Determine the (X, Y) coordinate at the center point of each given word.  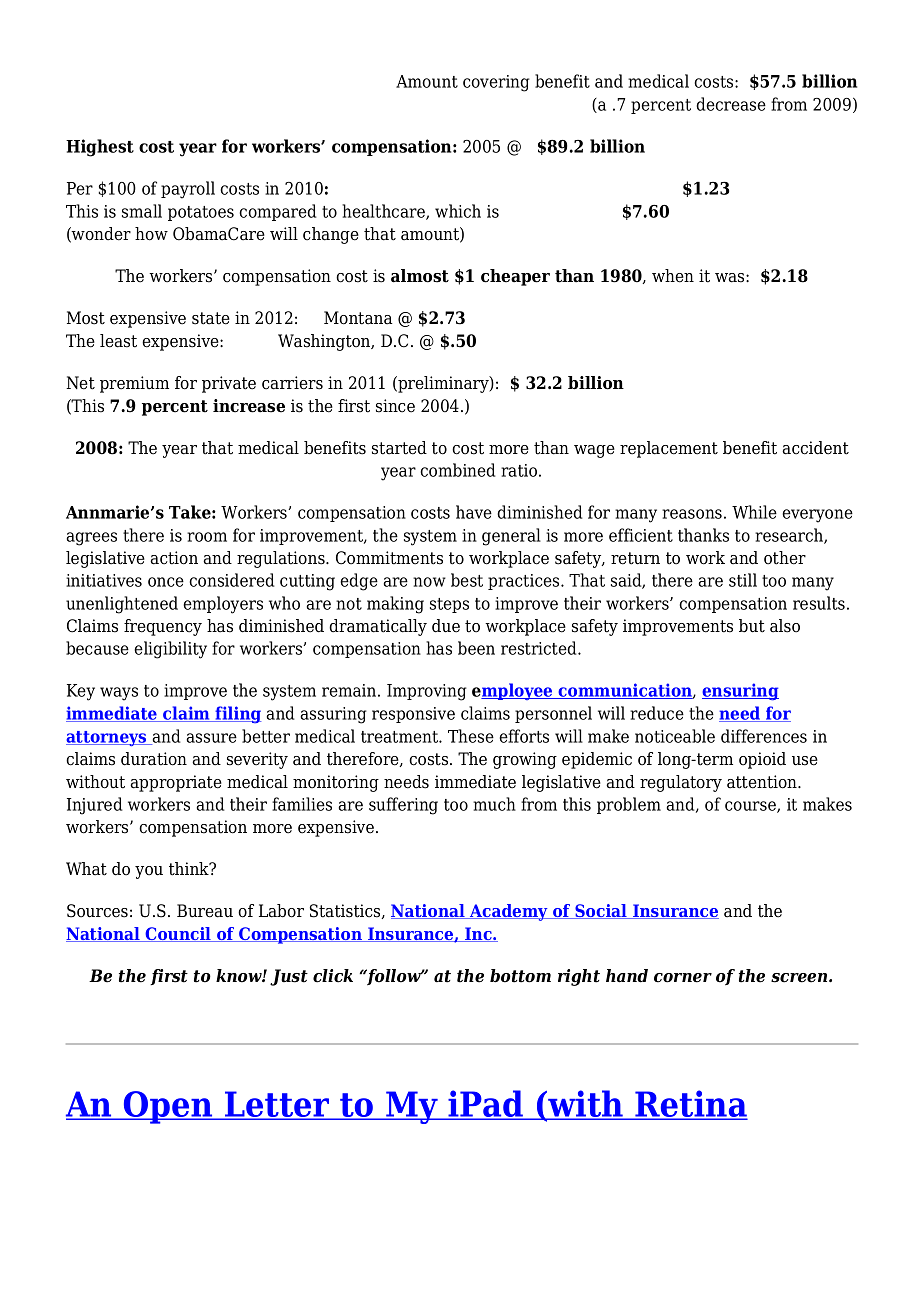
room (207, 537)
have (474, 512)
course (751, 807)
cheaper (515, 277)
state (211, 318)
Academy (509, 912)
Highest (100, 148)
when (673, 276)
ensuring (740, 692)
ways (119, 694)
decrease (731, 104)
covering (496, 83)
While (754, 512)
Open (168, 1107)
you (149, 872)
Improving (427, 692)
